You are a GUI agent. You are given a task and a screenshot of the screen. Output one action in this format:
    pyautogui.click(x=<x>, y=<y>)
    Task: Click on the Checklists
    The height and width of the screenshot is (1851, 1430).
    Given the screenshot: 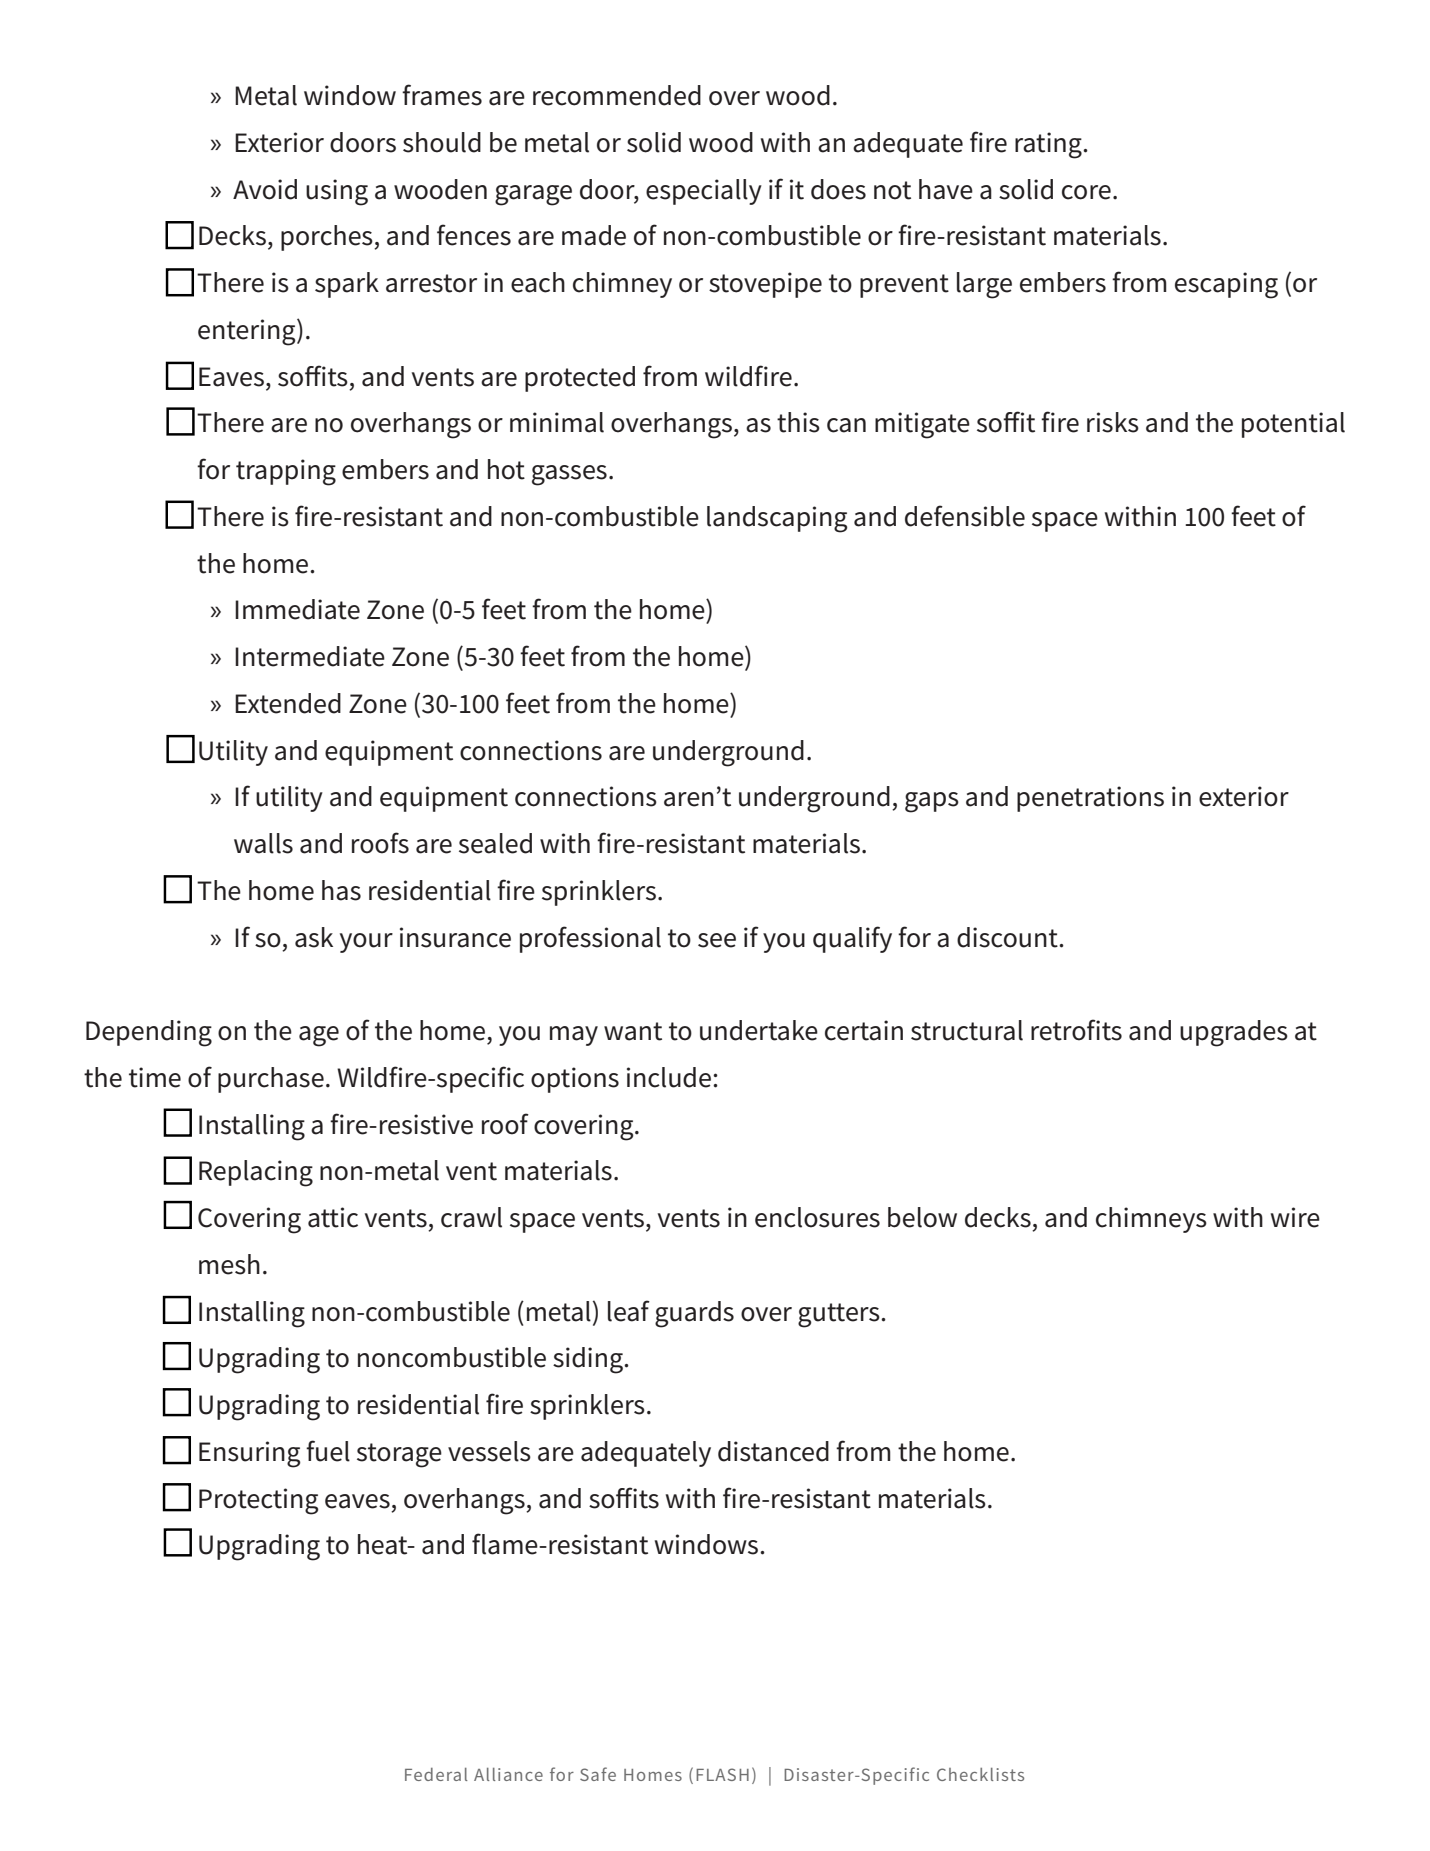 What is the action you would take?
    pyautogui.click(x=980, y=1774)
